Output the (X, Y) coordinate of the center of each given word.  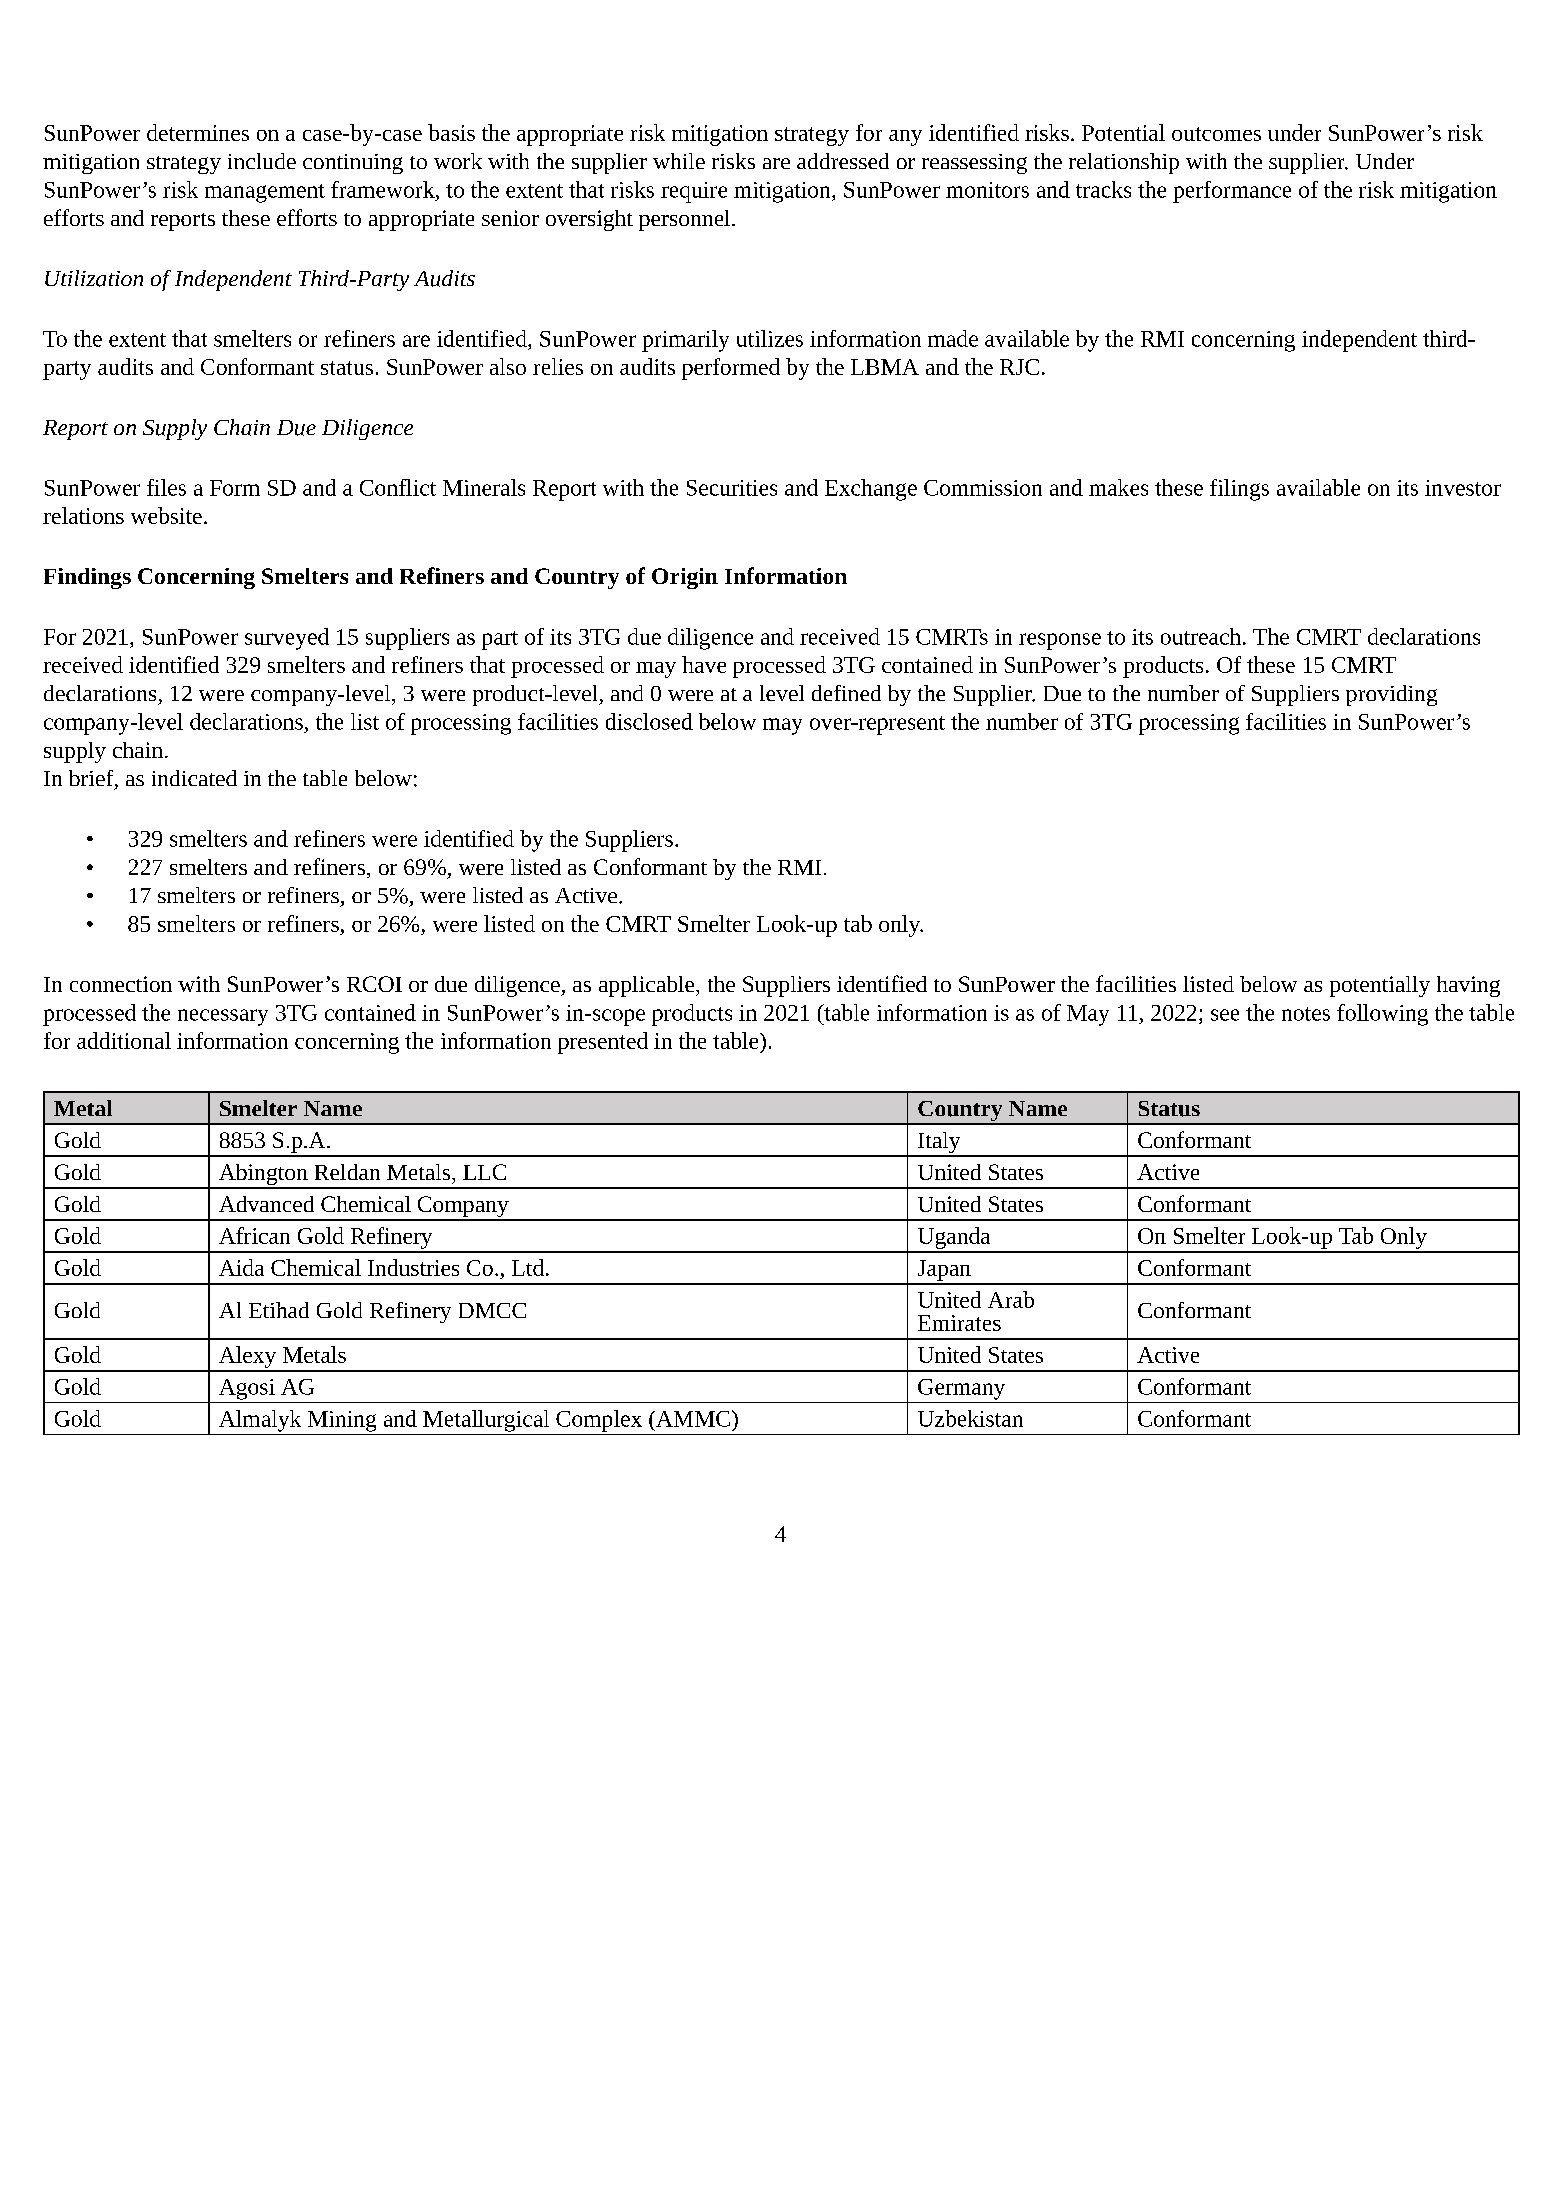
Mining (342, 1421)
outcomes (1216, 134)
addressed (843, 161)
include (262, 161)
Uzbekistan (970, 1418)
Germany (961, 1389)
